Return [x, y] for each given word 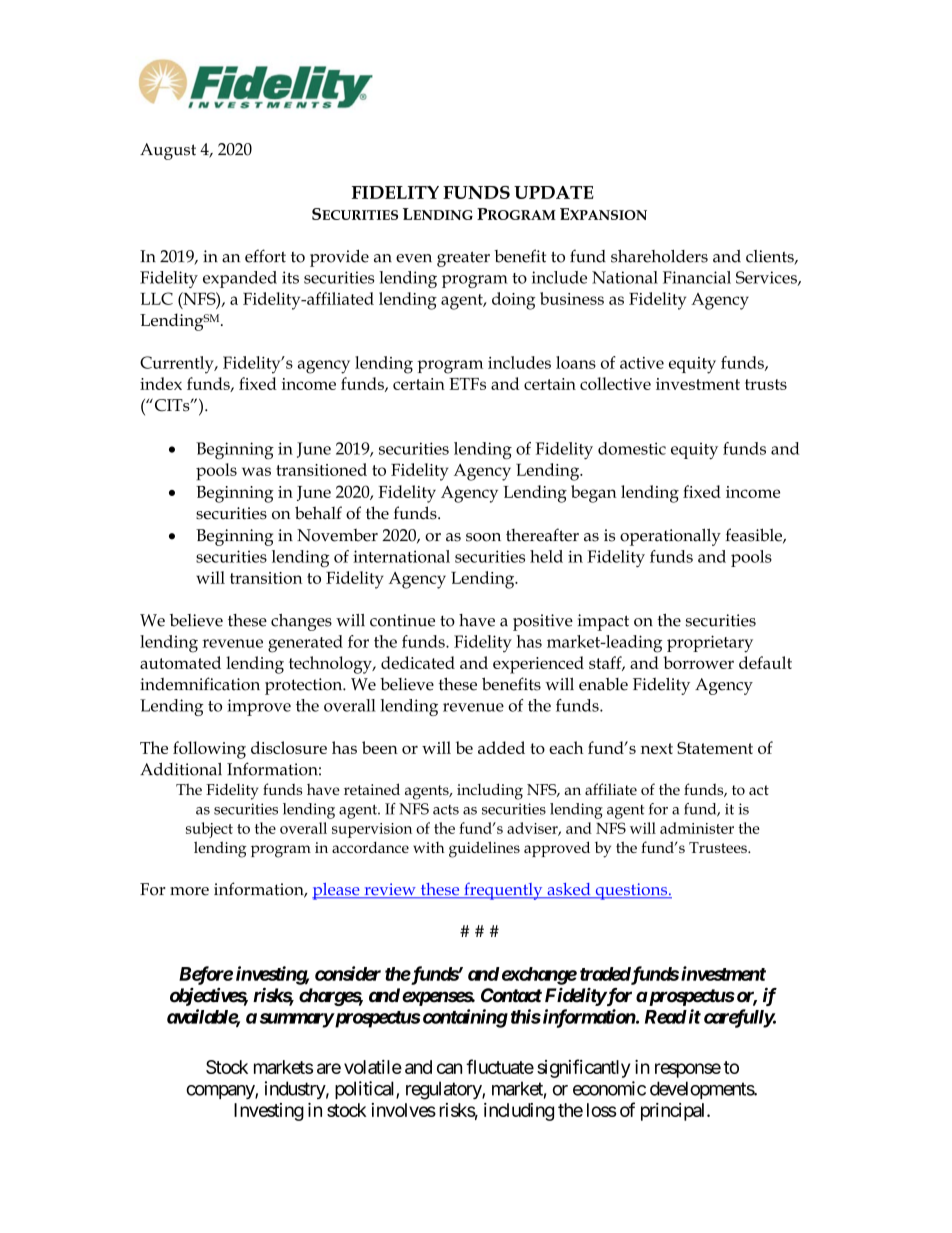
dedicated [418, 662]
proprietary [710, 644]
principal [674, 1112]
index [161, 383]
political [366, 1090]
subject [209, 830]
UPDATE [554, 192]
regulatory [444, 1090]
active [642, 363]
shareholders [659, 256]
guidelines [484, 849]
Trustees [719, 847]
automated [180, 662]
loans [576, 362]
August [168, 151]
